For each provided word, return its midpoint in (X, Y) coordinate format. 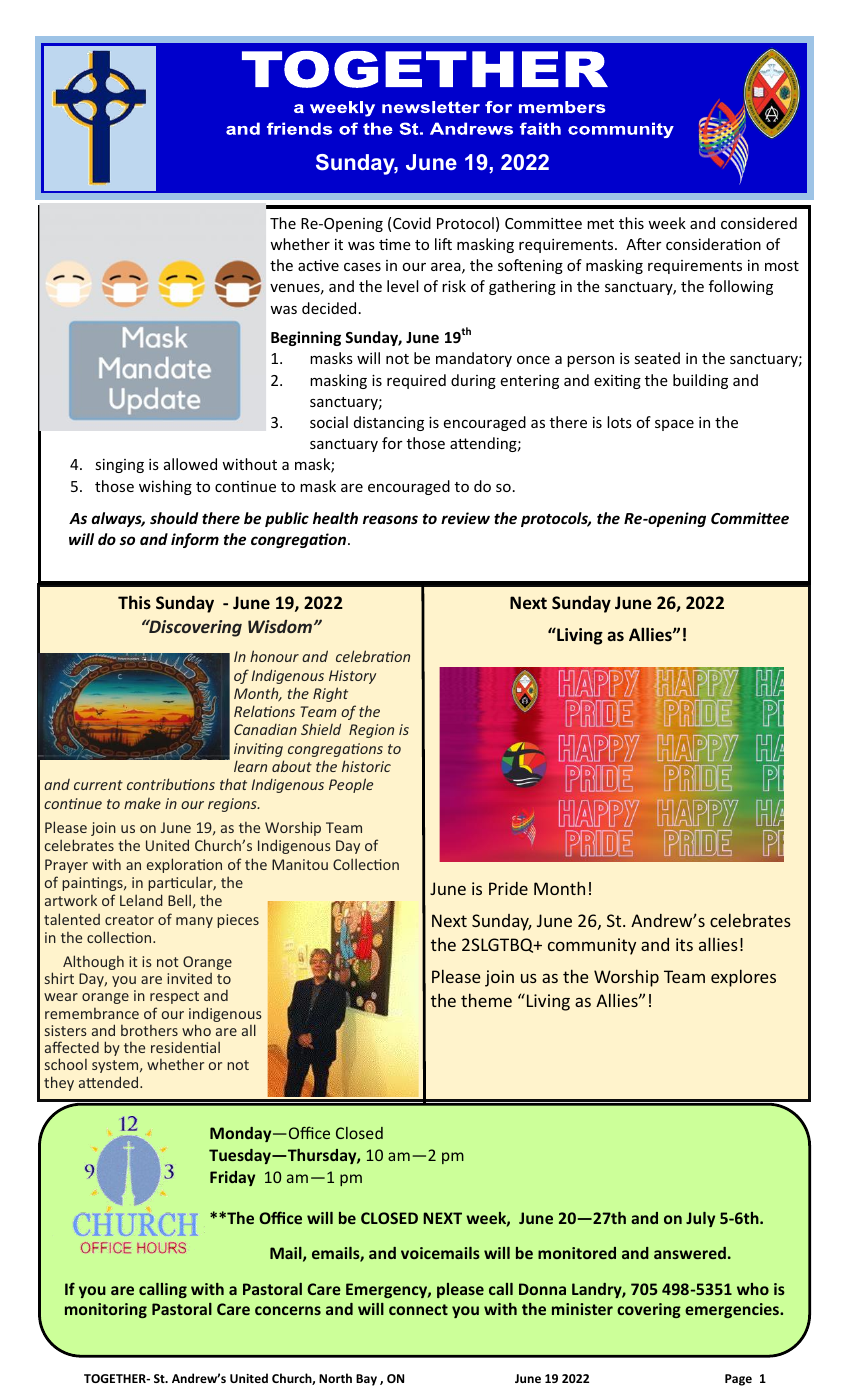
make (142, 803)
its (684, 944)
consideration (713, 244)
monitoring (106, 1310)
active (318, 265)
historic (366, 766)
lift (443, 244)
